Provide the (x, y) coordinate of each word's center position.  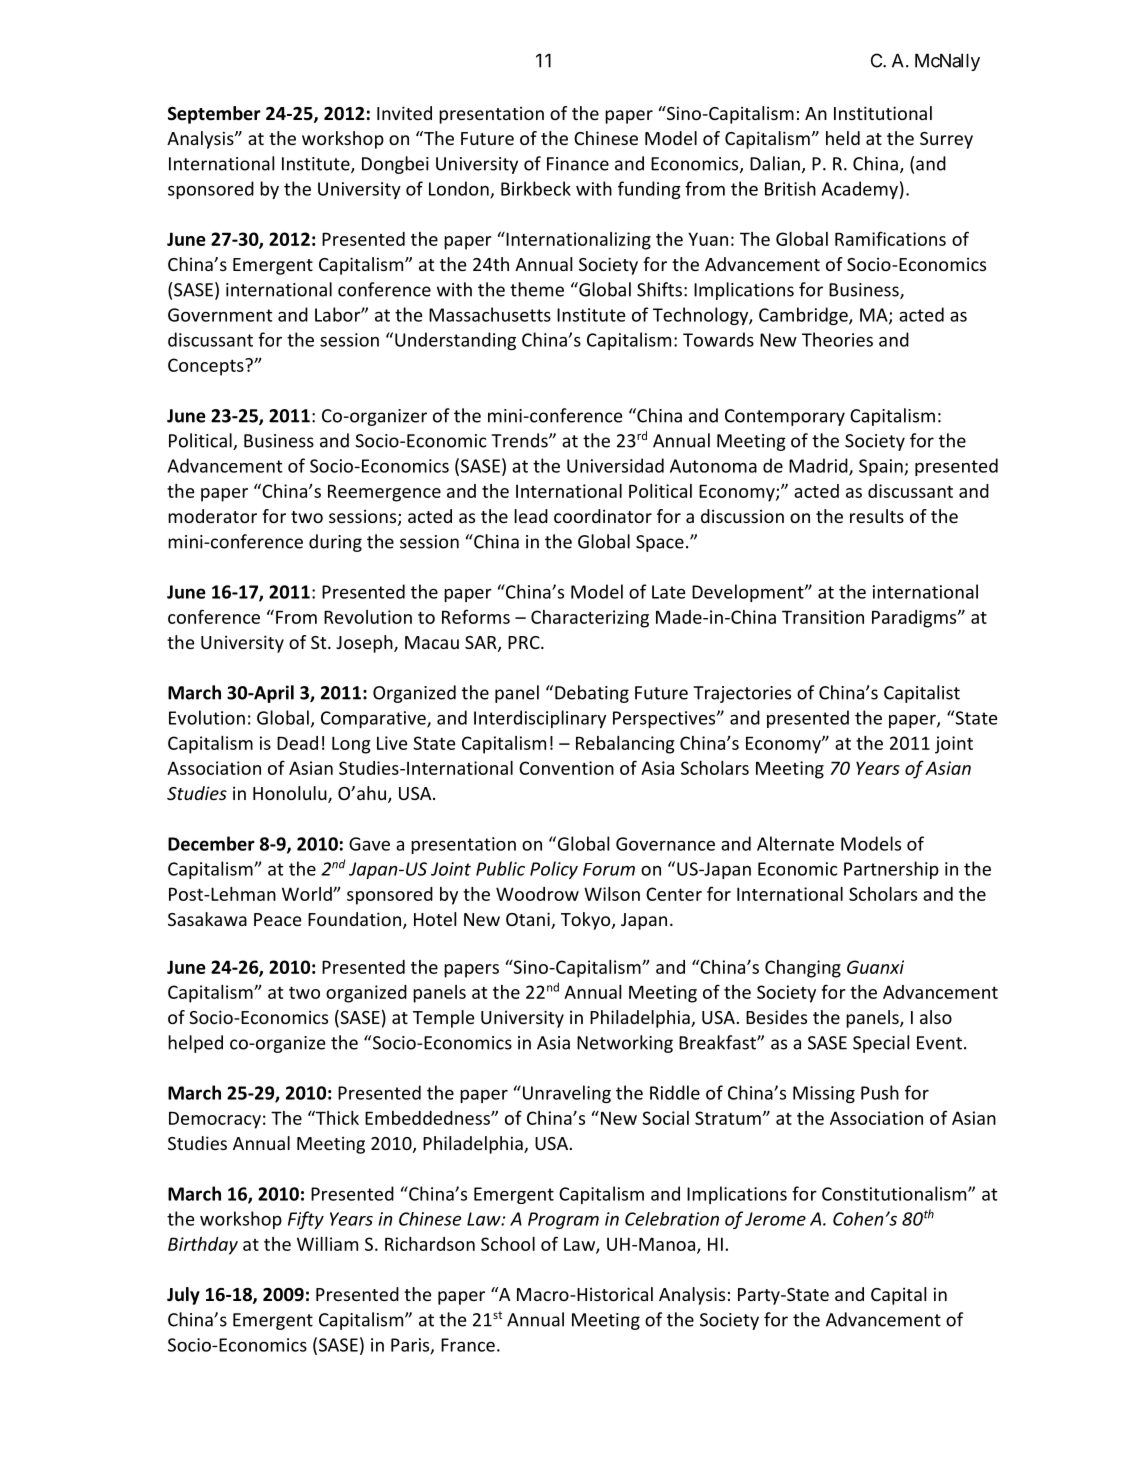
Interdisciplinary (540, 719)
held (843, 138)
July (183, 1296)
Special (881, 1044)
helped (195, 1044)
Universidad (615, 465)
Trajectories (742, 694)
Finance (578, 164)
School (508, 1244)
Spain (882, 467)
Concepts (207, 367)
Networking (625, 1044)
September (214, 115)
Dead (297, 743)
